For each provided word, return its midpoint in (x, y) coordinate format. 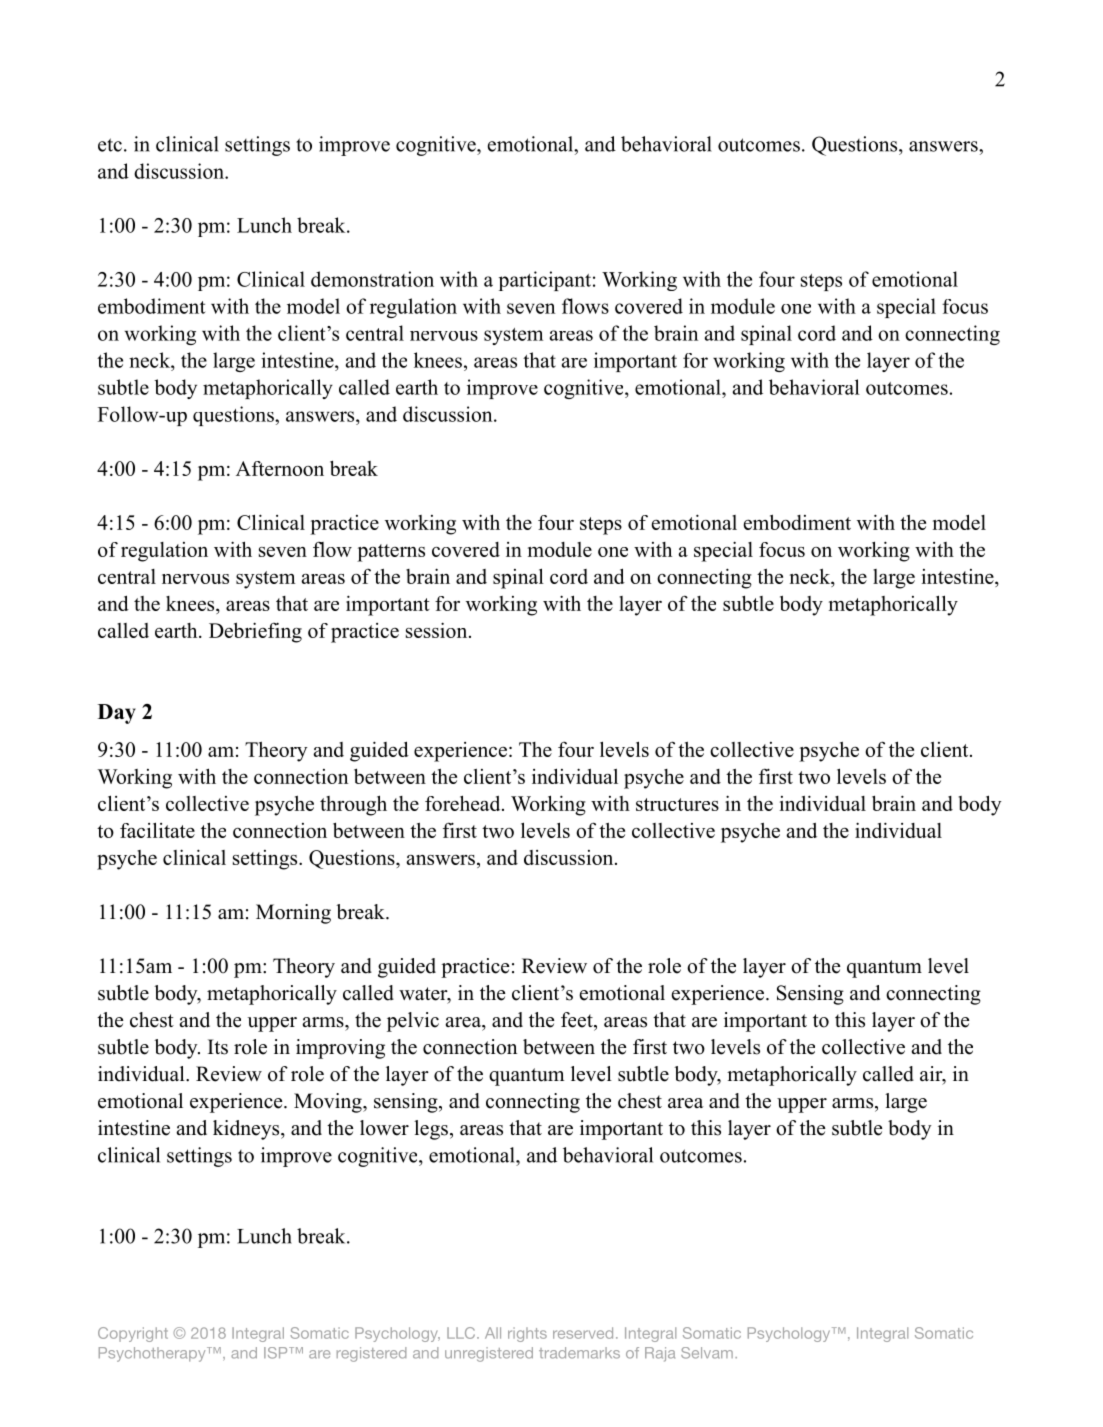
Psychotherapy (153, 1354)
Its (218, 1047)
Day (117, 714)
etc (110, 145)
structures (677, 804)
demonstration (372, 279)
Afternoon (280, 468)
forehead (464, 803)
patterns (391, 553)
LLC (461, 1333)
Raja (660, 1354)
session (438, 630)
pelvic (413, 1022)
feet (578, 1020)
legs (431, 1130)
